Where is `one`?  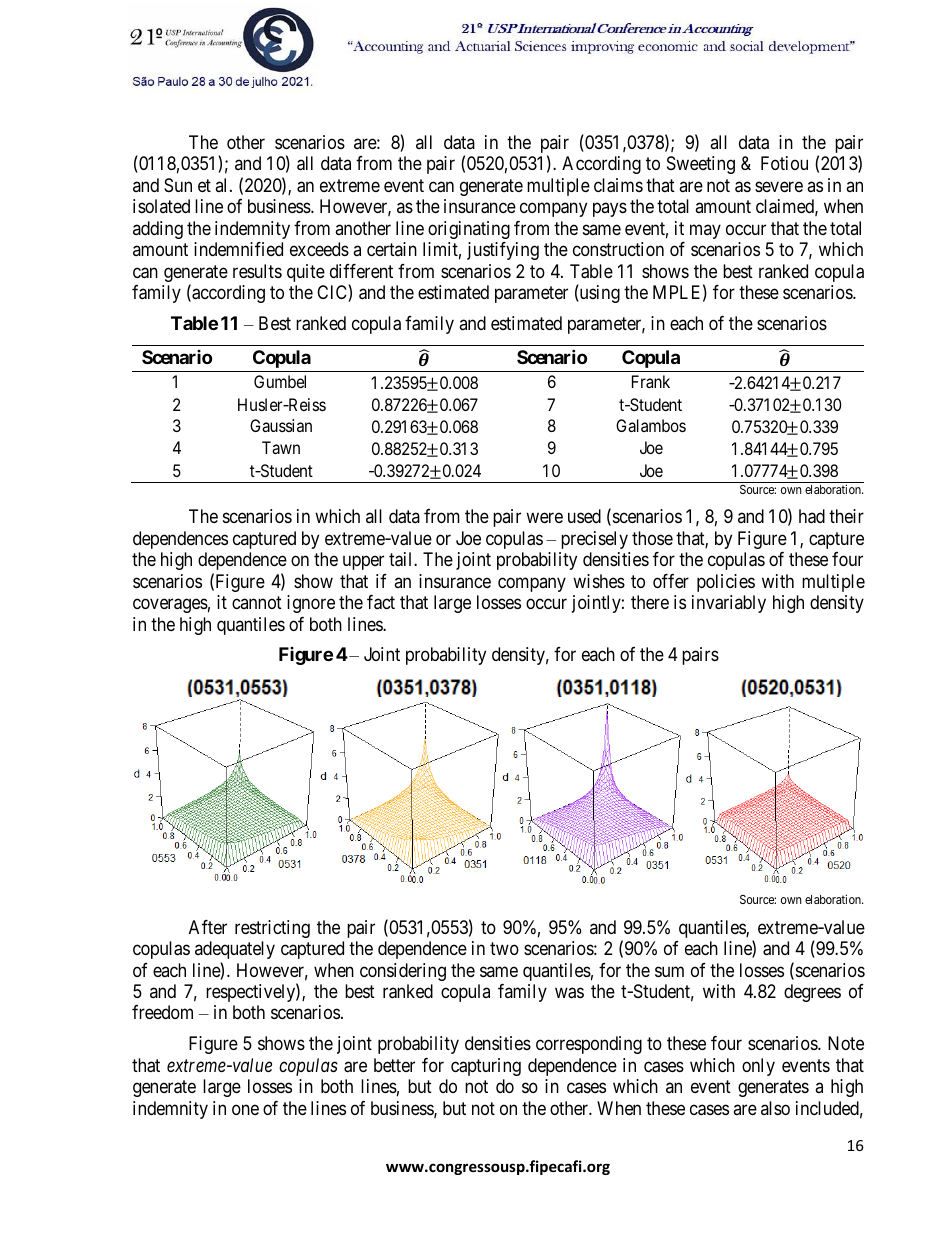
one is located at coordinates (245, 1109).
